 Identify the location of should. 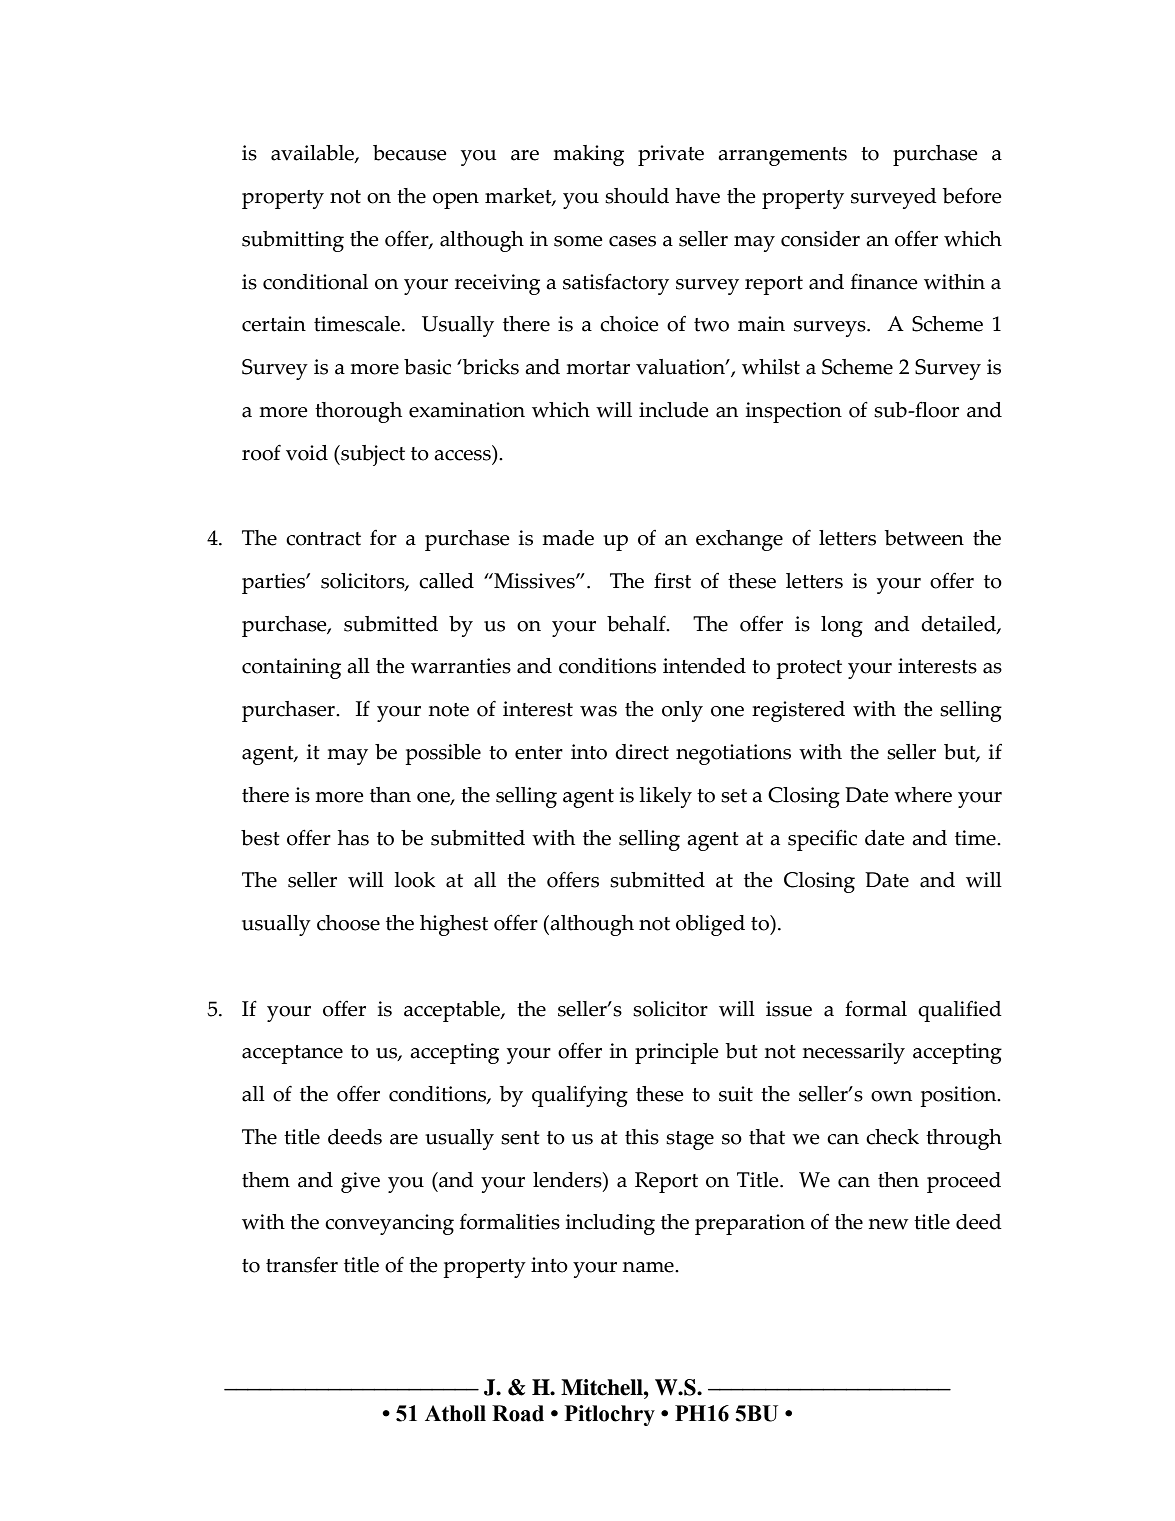
(637, 196).
